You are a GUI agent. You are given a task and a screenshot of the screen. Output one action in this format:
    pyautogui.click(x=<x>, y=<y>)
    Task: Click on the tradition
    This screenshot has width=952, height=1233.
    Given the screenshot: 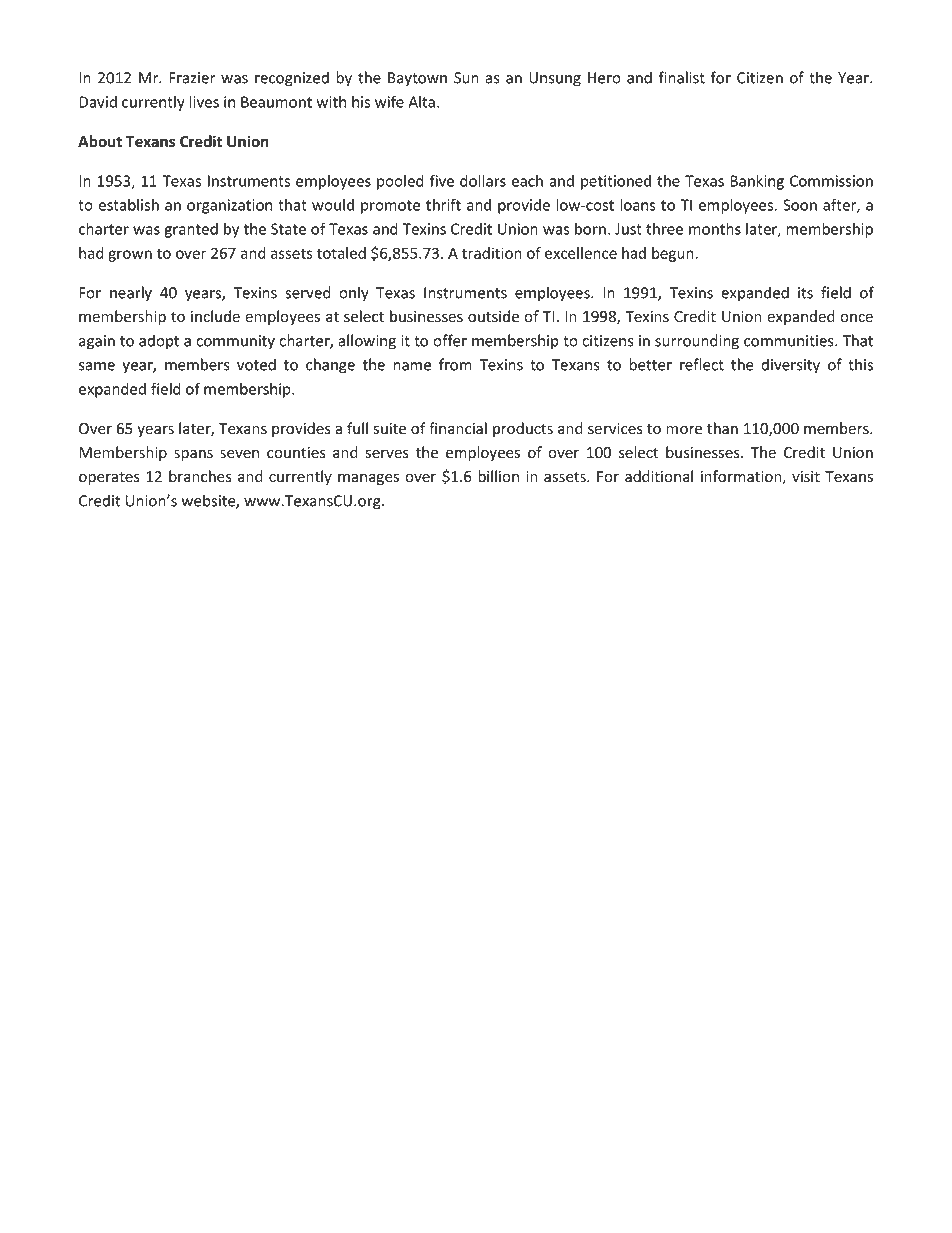 What is the action you would take?
    pyautogui.click(x=492, y=253)
